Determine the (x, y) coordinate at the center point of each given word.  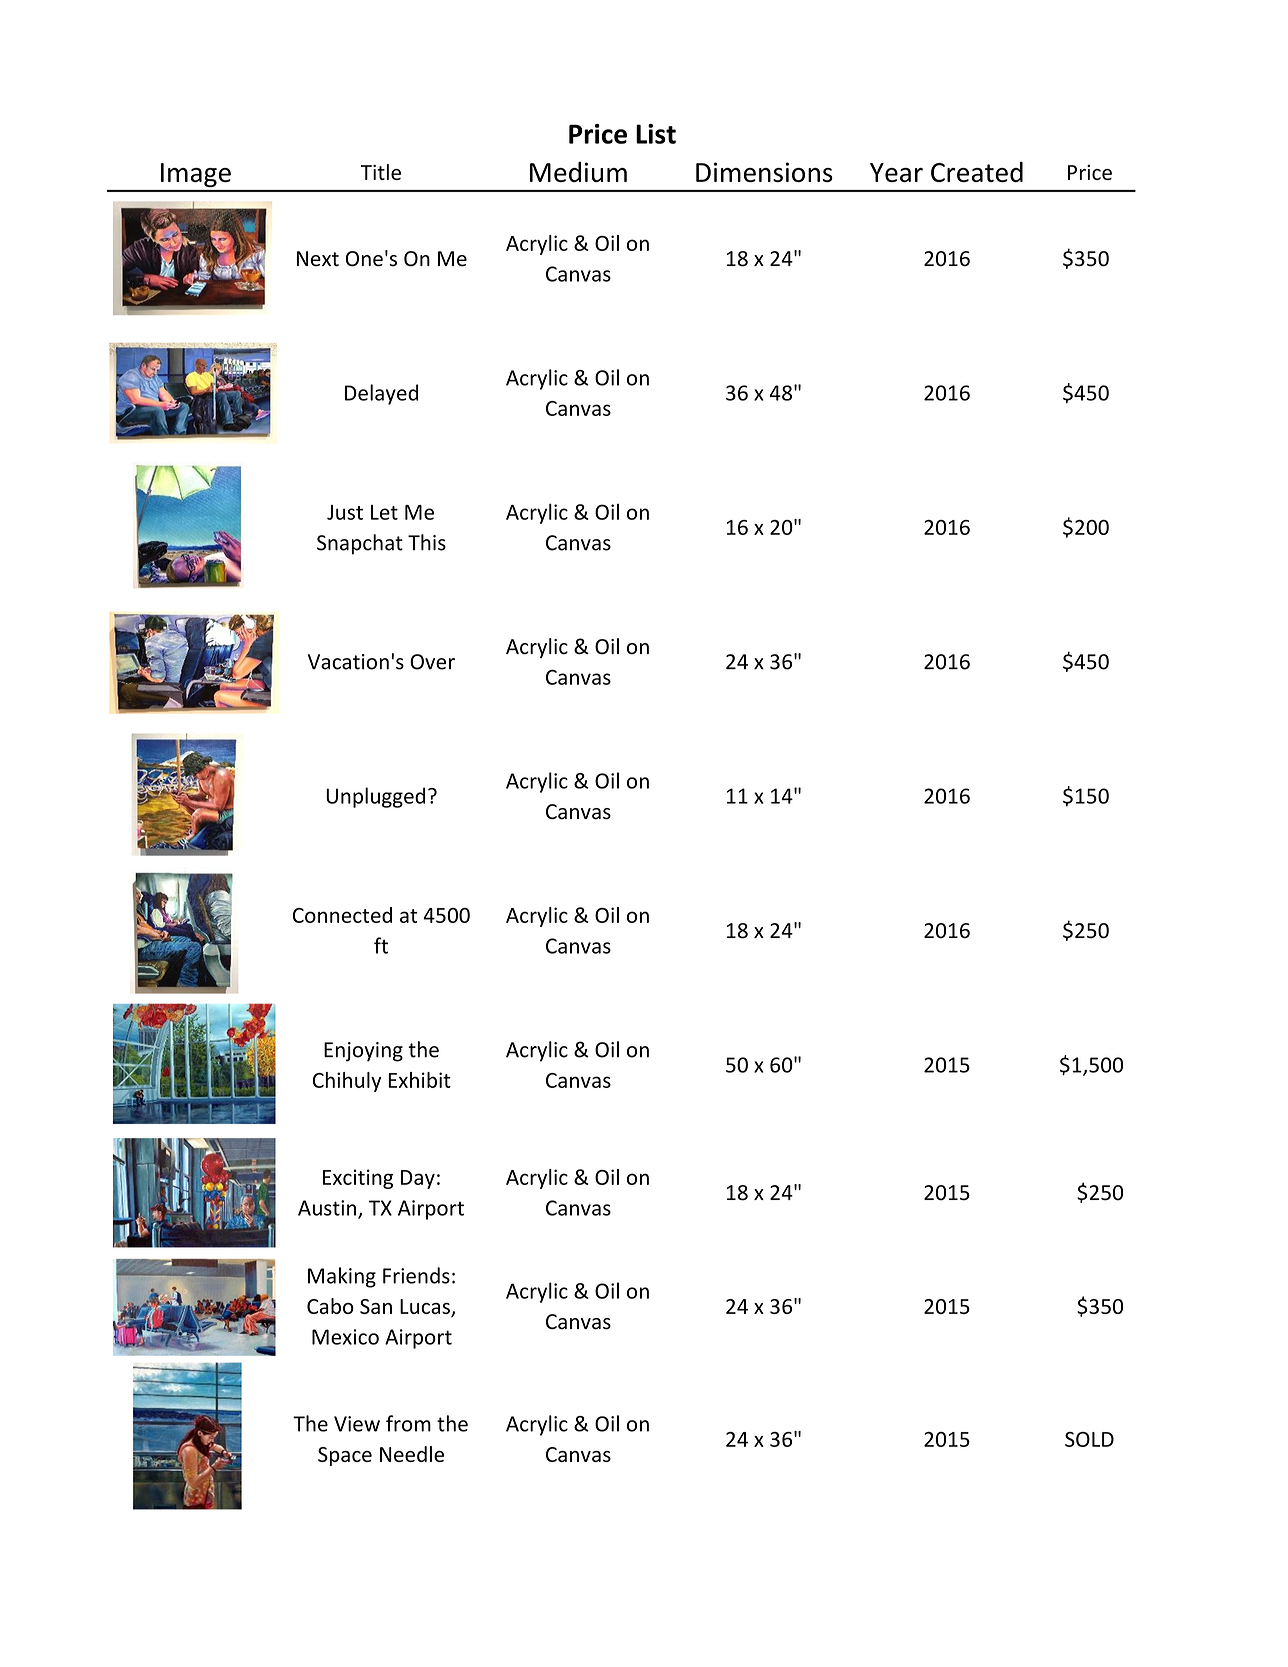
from (408, 1423)
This (427, 542)
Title (381, 172)
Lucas (426, 1308)
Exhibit (419, 1080)
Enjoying (363, 1052)
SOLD (1089, 1439)
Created (977, 171)
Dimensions (764, 172)
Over (432, 662)
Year (896, 172)
